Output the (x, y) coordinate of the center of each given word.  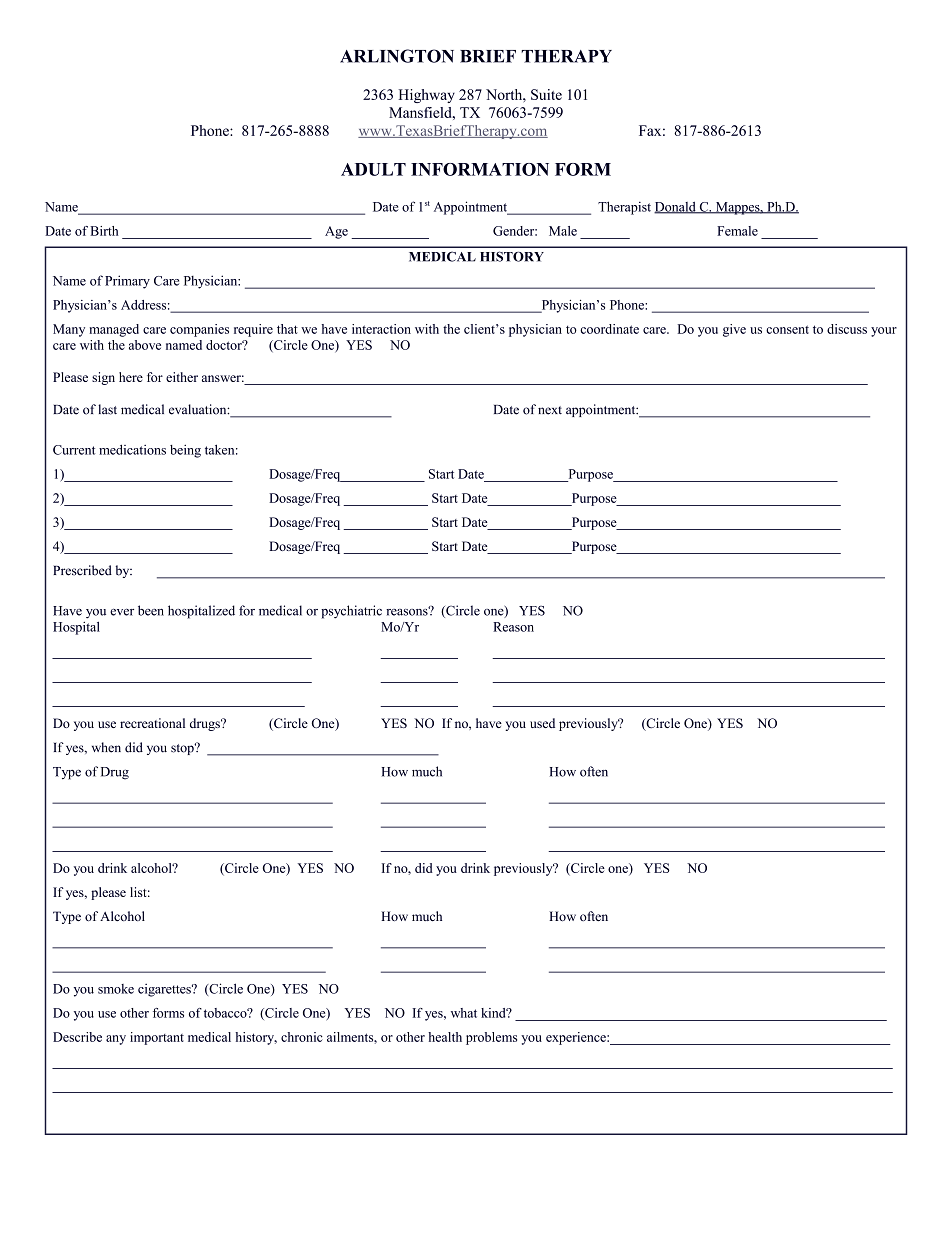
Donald (676, 207)
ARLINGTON (397, 56)
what (464, 1013)
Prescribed (82, 570)
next (550, 410)
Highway (426, 96)
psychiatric (351, 612)
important (157, 1038)
